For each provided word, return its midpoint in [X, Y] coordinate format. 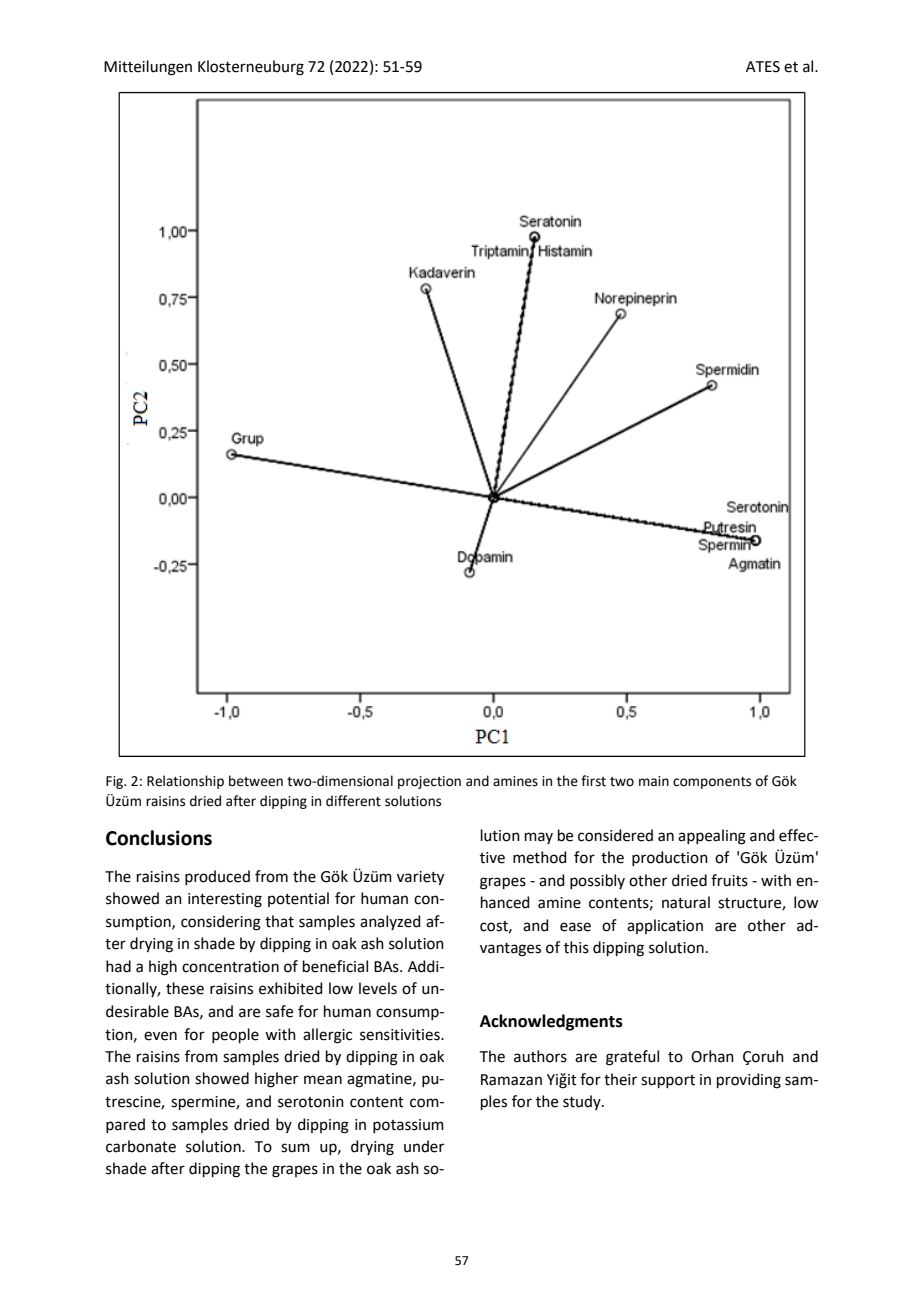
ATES [763, 67]
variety [420, 878]
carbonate [141, 1146]
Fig [116, 782]
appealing [712, 837]
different [353, 801]
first [593, 781]
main [654, 781]
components [712, 783]
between [256, 781]
